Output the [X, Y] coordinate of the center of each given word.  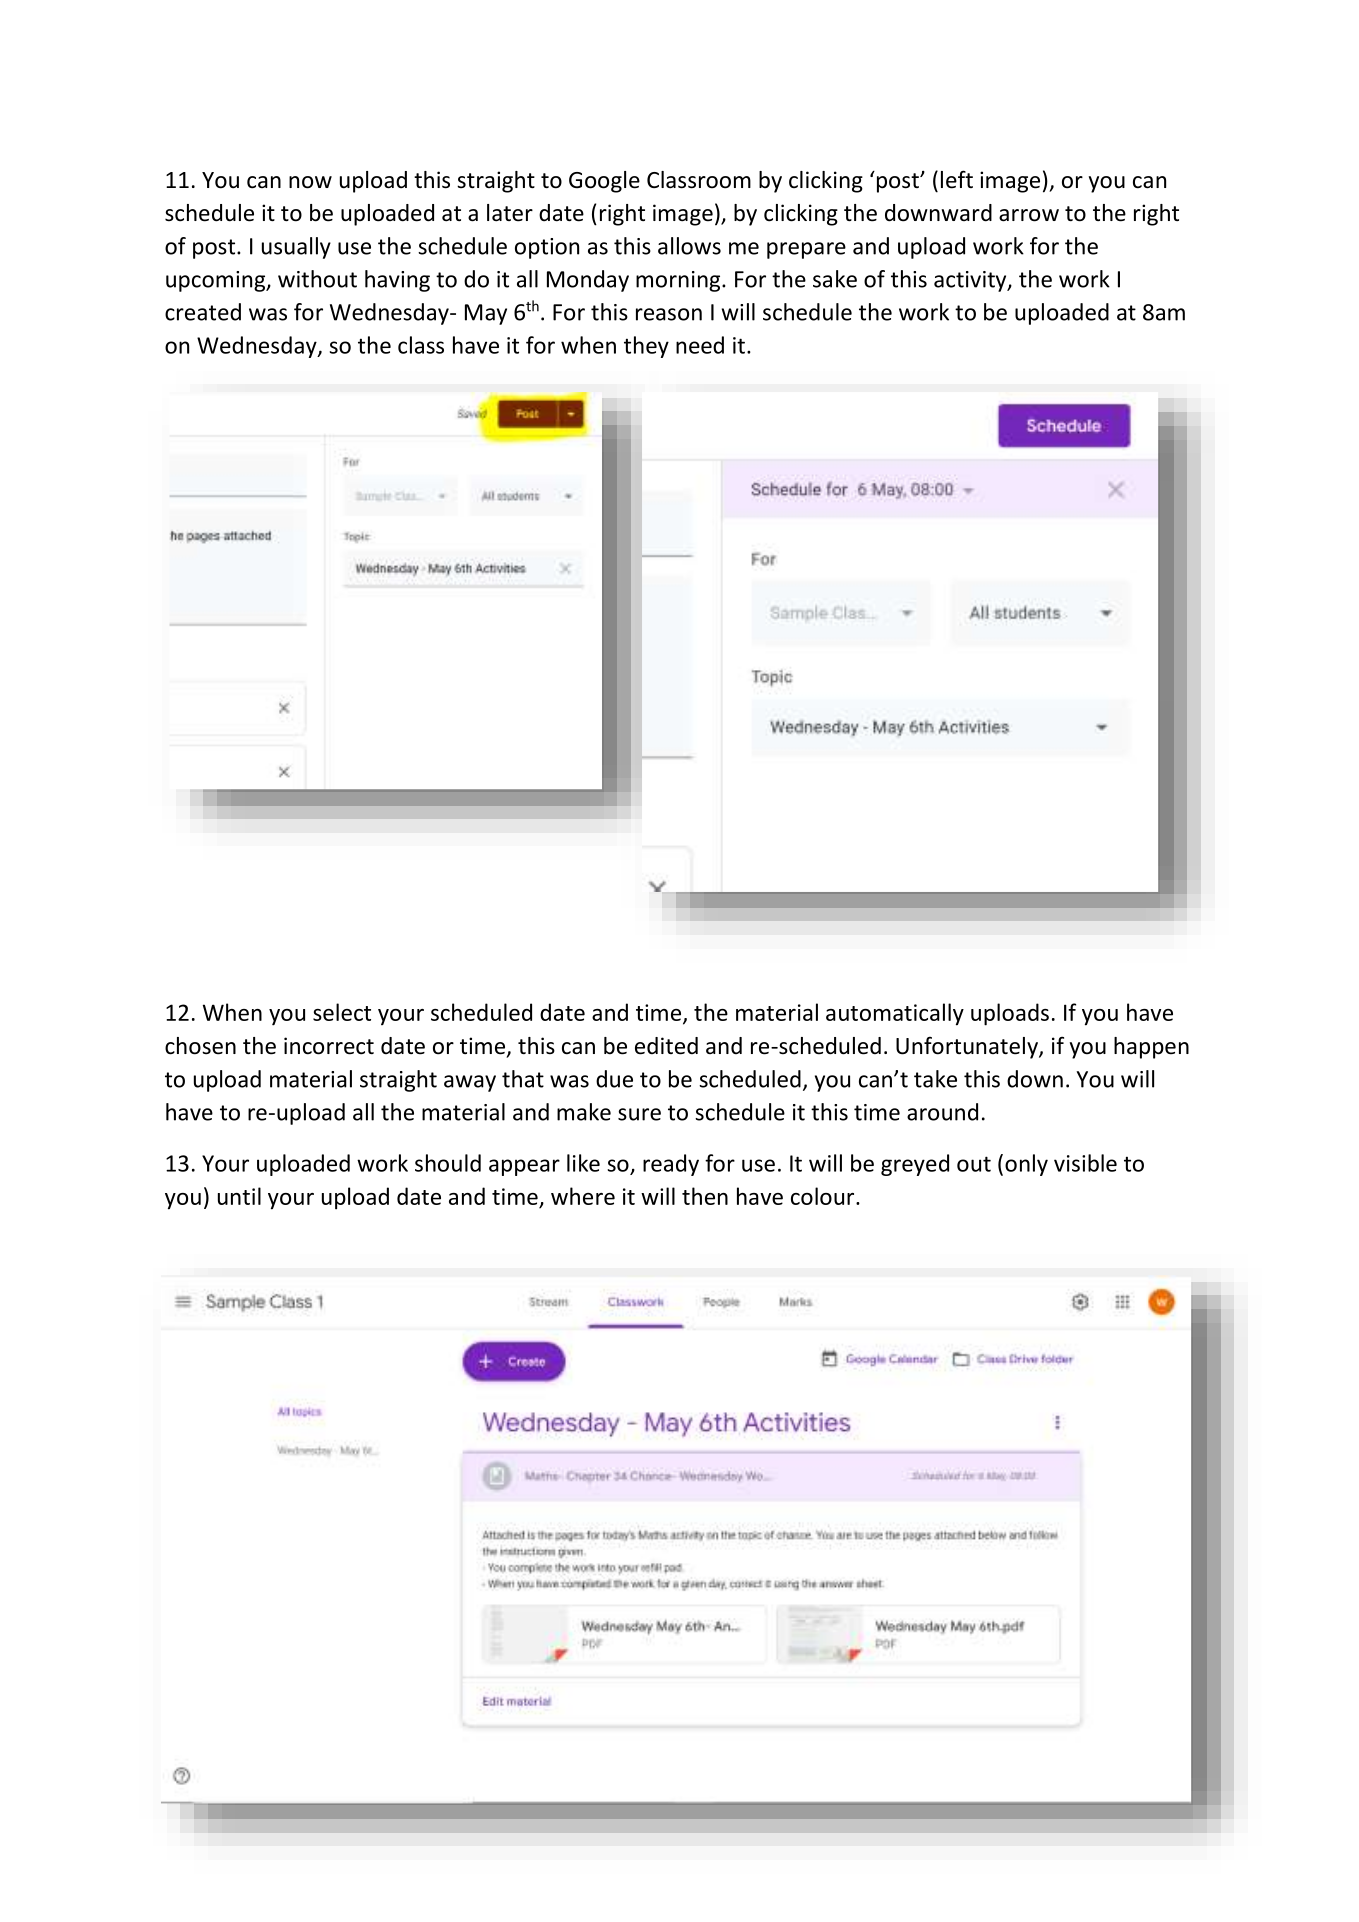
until [239, 1196]
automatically [895, 1014]
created [203, 312]
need [700, 345]
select [342, 1012]
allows [689, 246]
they [646, 347]
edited [666, 1046]
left [957, 179]
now [310, 182]
